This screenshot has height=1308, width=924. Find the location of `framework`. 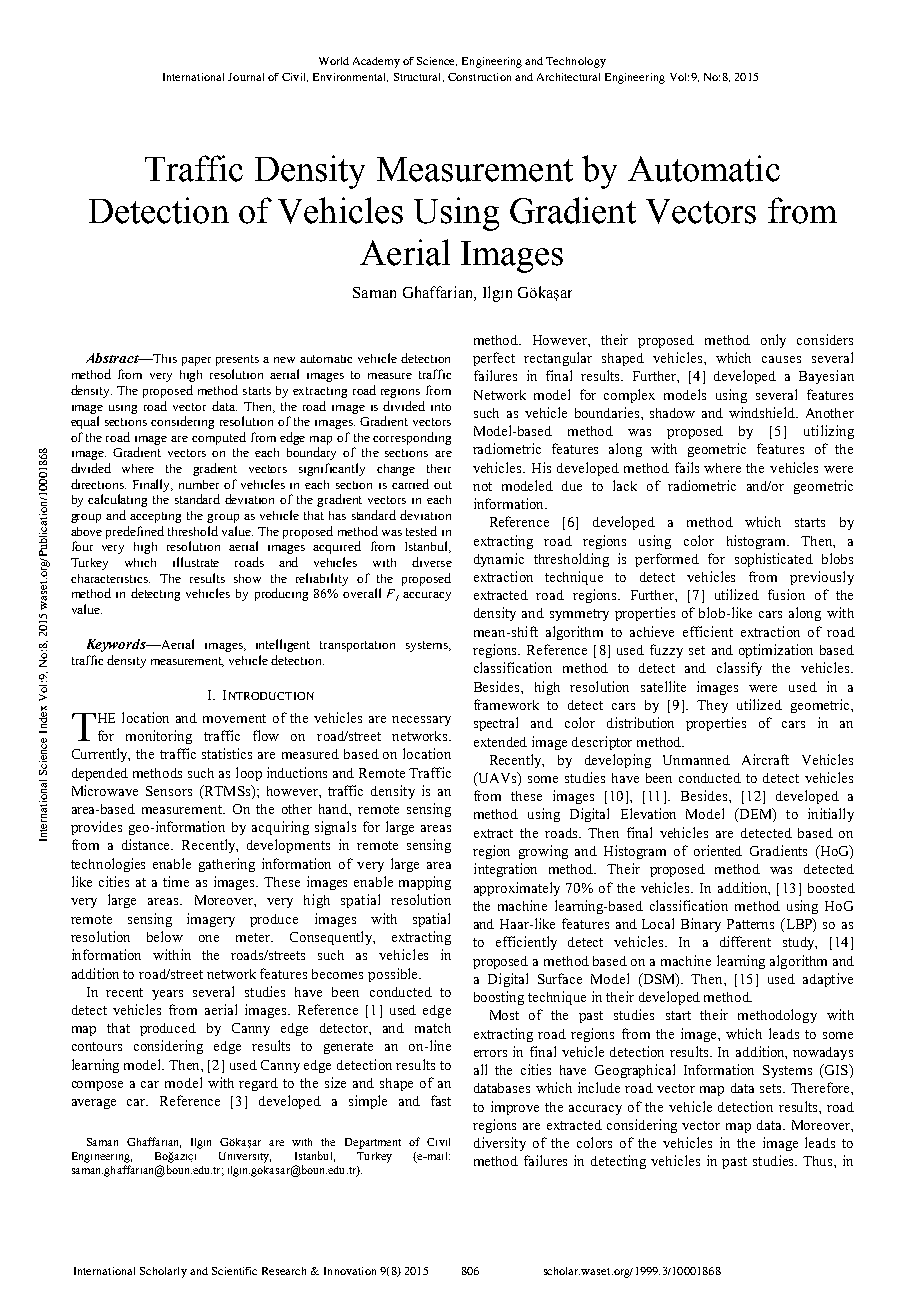

framework is located at coordinates (506, 704).
